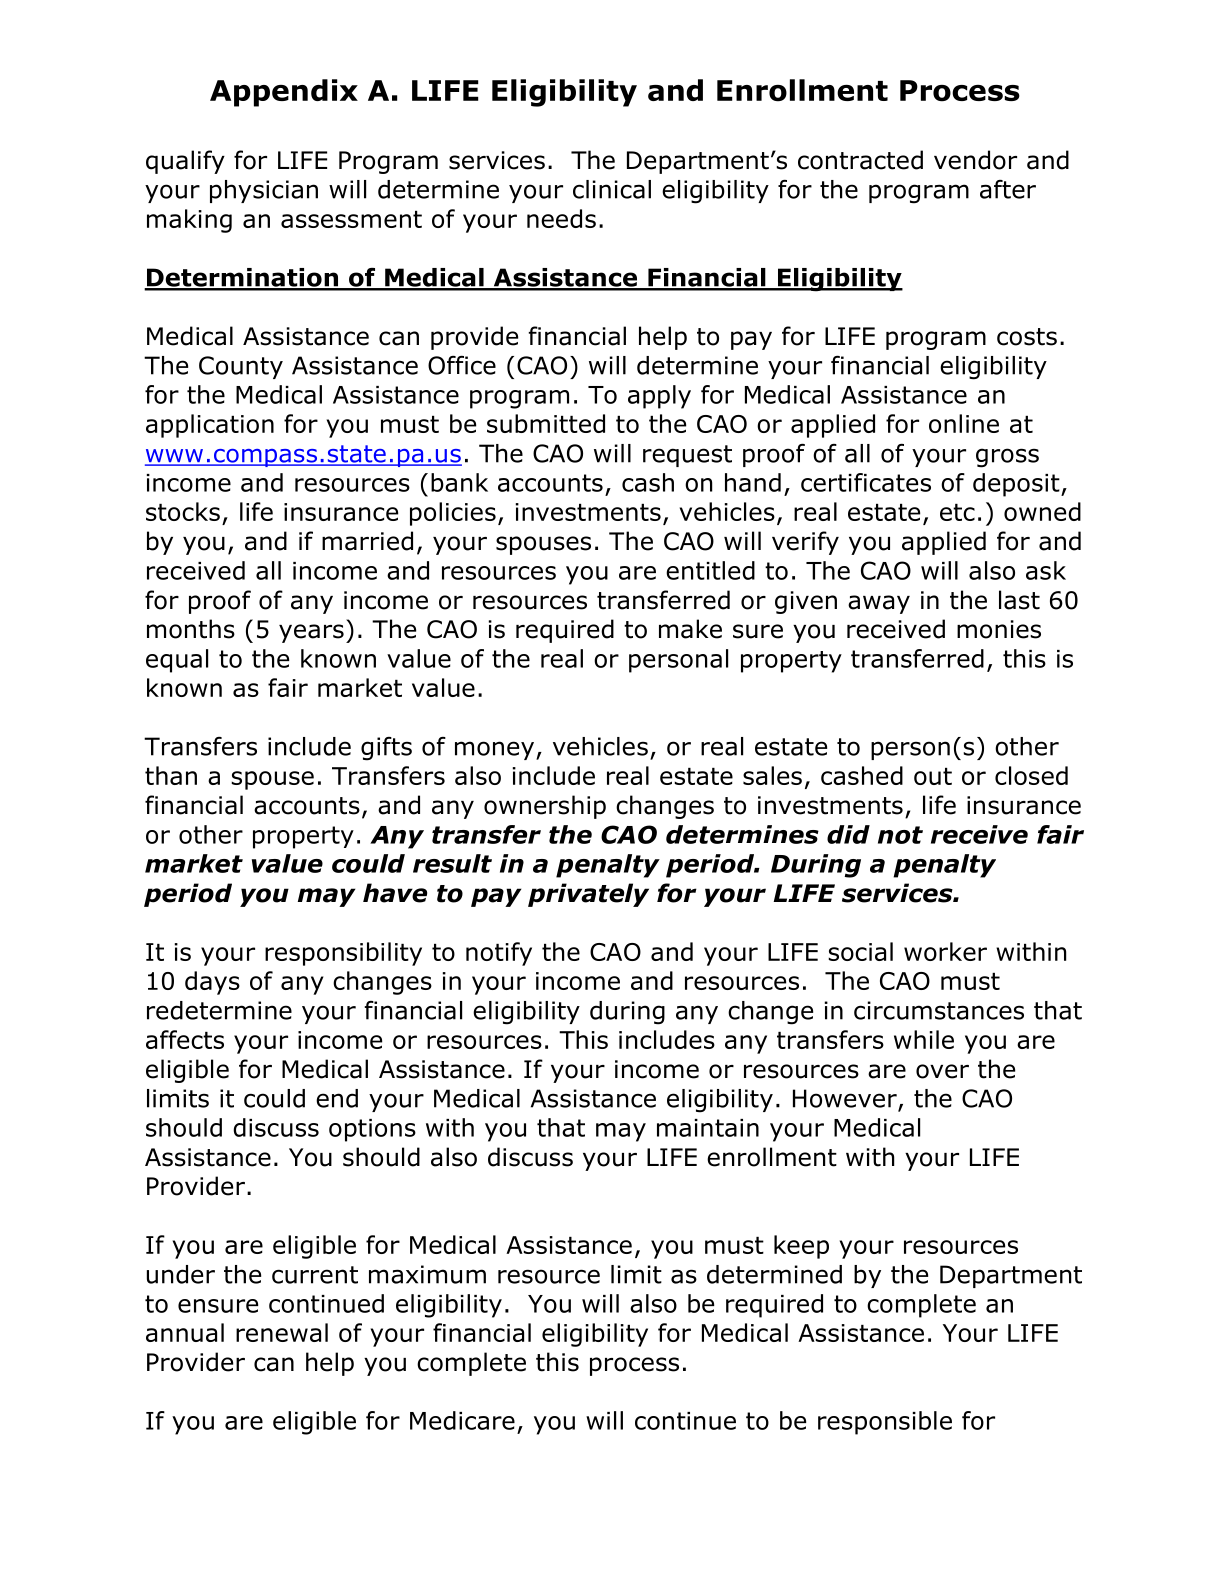 The image size is (1230, 1592). What do you see at coordinates (545, 807) in the screenshot?
I see `ownership` at bounding box center [545, 807].
